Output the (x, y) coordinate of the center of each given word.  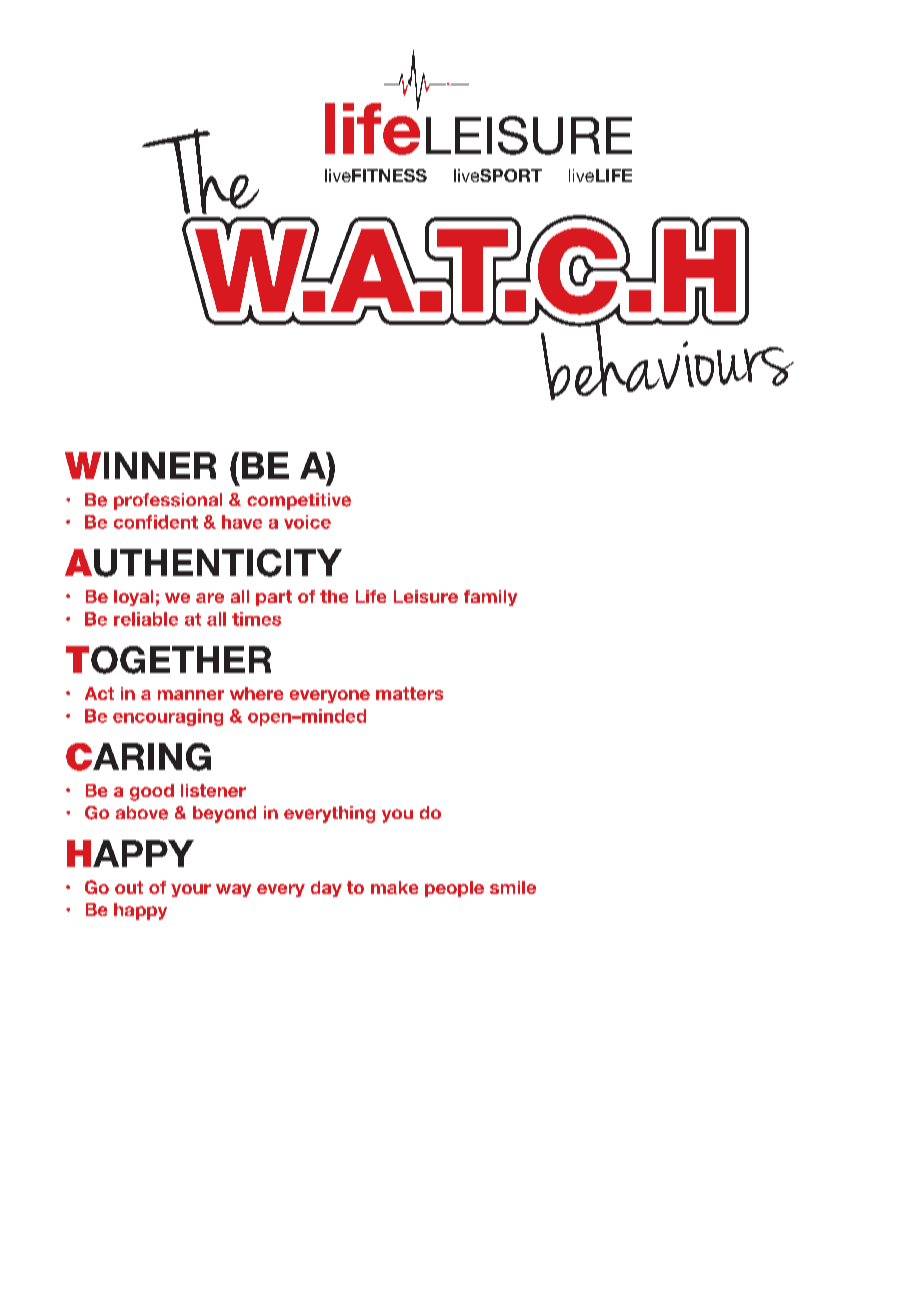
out (129, 887)
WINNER (140, 465)
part (274, 598)
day (326, 889)
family (490, 598)
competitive (299, 501)
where (256, 693)
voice (307, 522)
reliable (146, 619)
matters (409, 693)
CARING (138, 757)
